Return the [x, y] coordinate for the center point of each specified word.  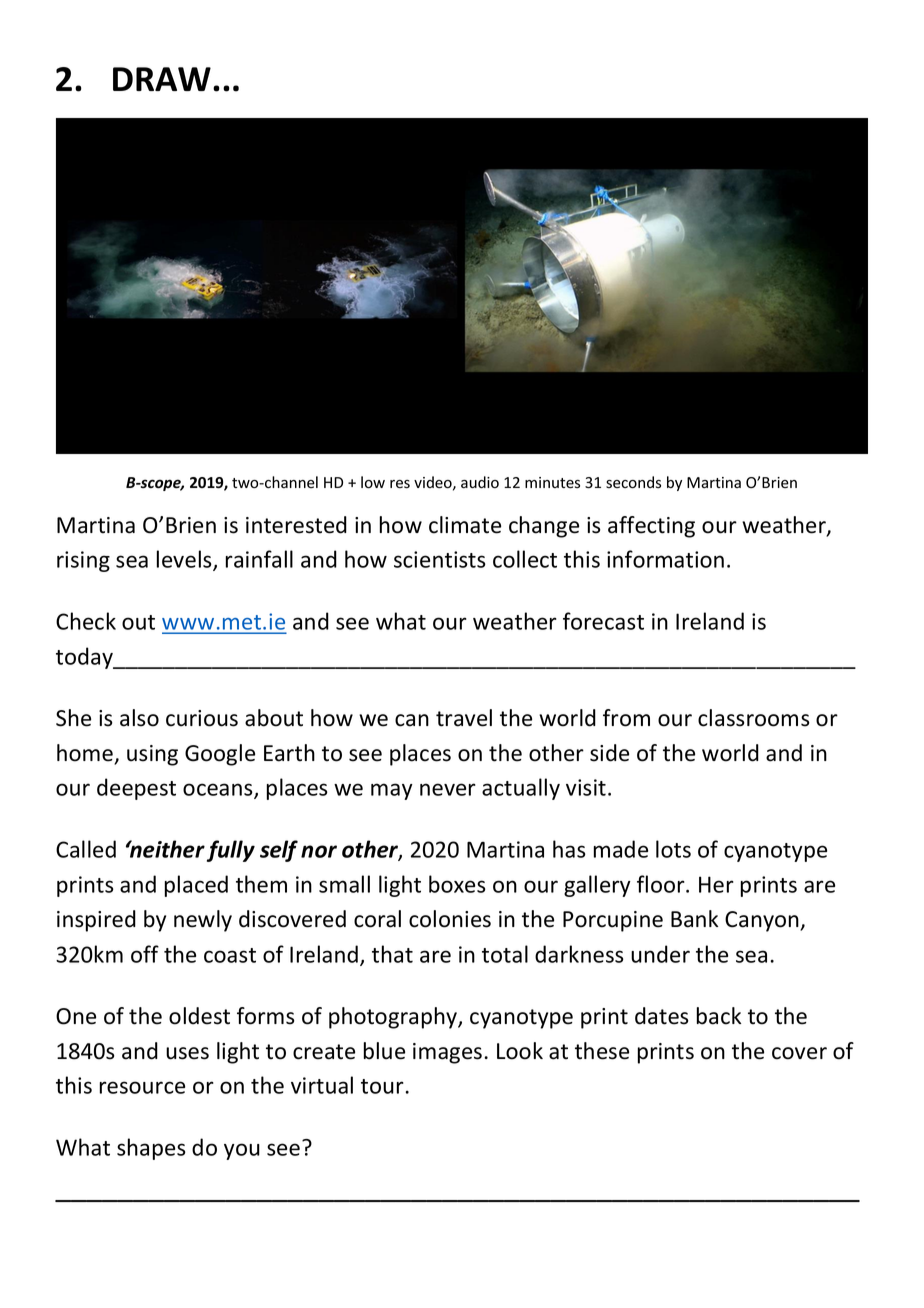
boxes [457, 884]
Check [86, 621]
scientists [440, 559]
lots [673, 849]
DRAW [162, 79]
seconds [633, 482]
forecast [603, 621]
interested [296, 525]
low [373, 482]
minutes [552, 483]
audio [480, 482]
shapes [151, 1149]
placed [196, 886]
